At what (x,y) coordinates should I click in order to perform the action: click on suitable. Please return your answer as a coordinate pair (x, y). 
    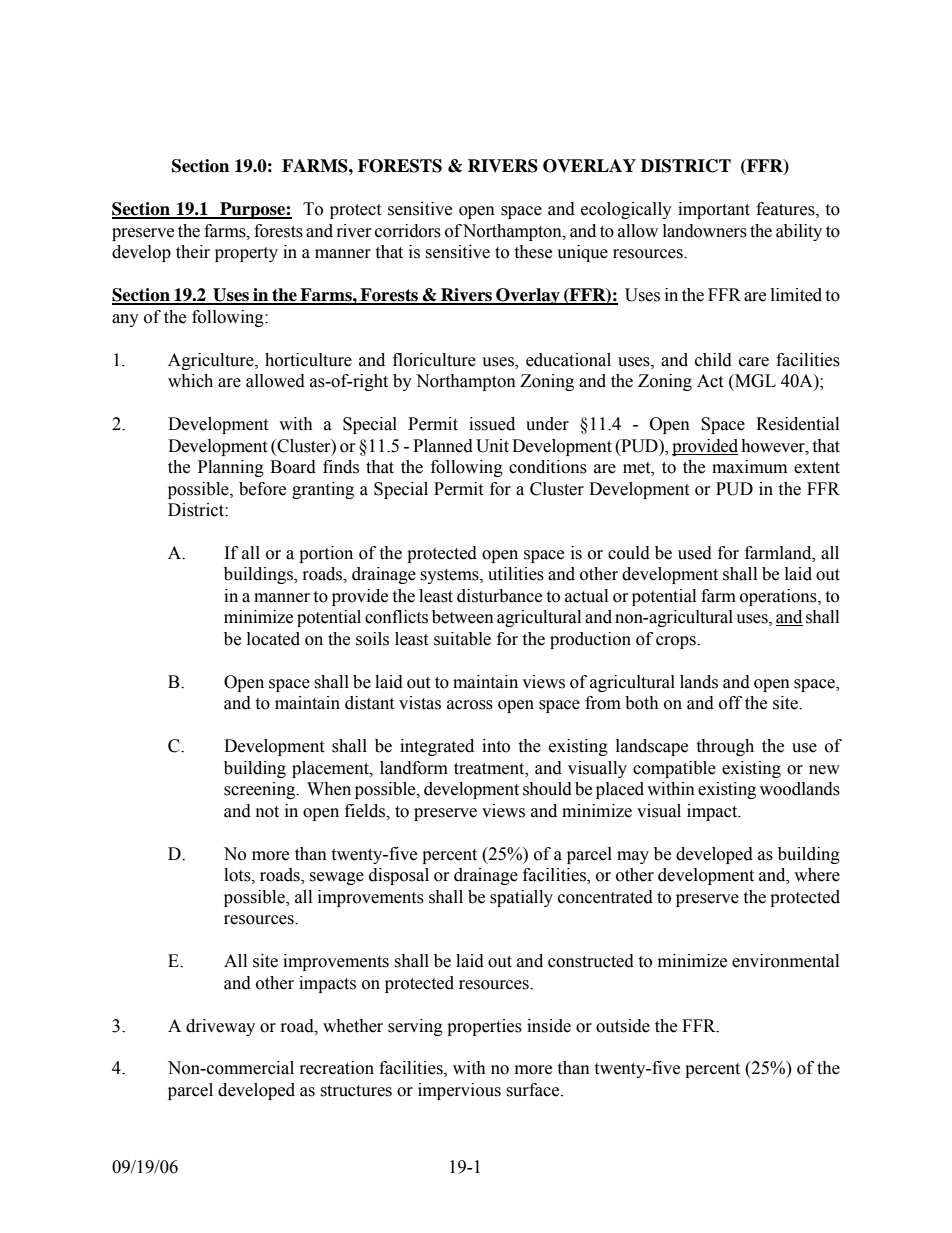
    Looking at the image, I should click on (462, 639).
